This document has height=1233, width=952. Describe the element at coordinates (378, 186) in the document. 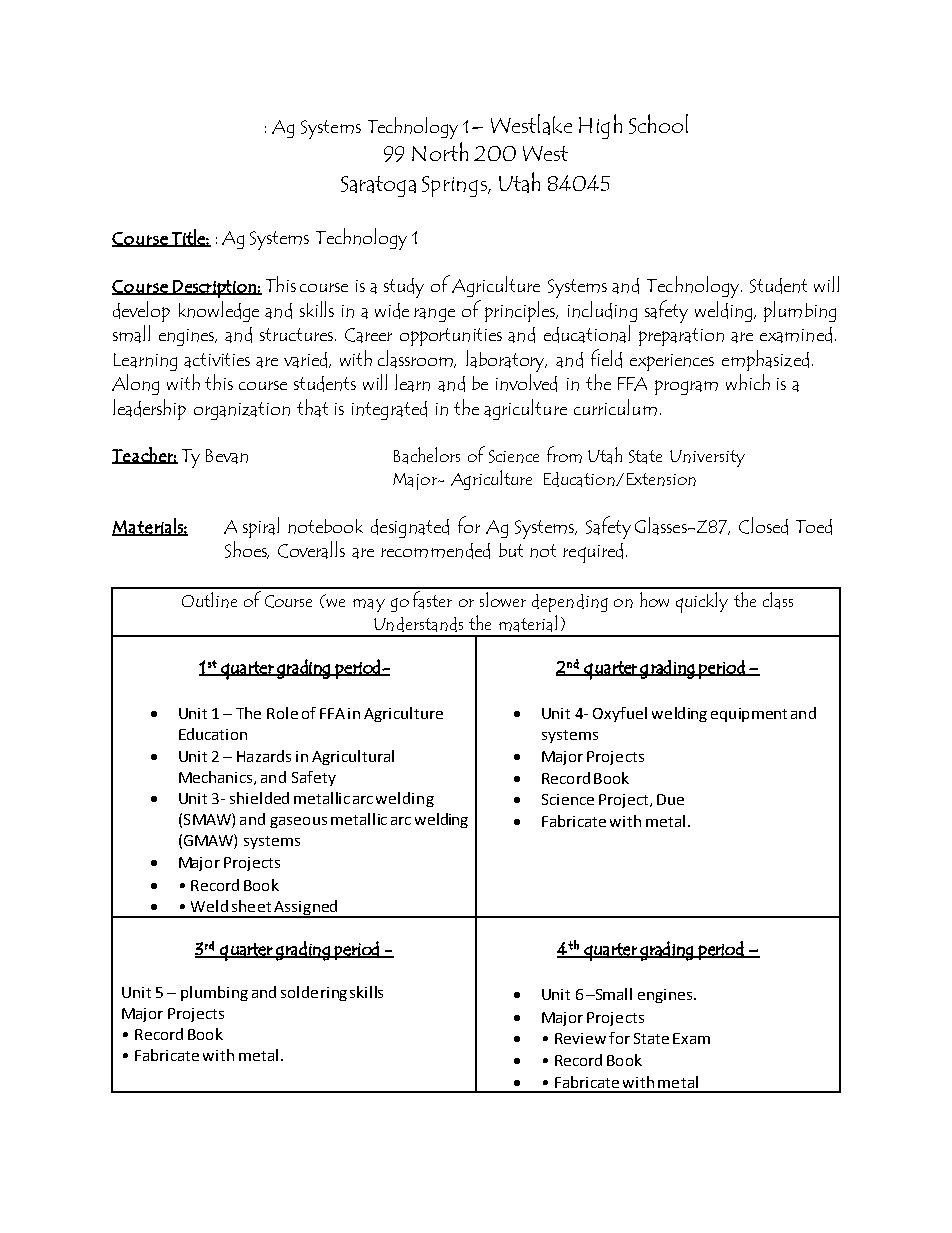

I see `Saratoga` at that location.
